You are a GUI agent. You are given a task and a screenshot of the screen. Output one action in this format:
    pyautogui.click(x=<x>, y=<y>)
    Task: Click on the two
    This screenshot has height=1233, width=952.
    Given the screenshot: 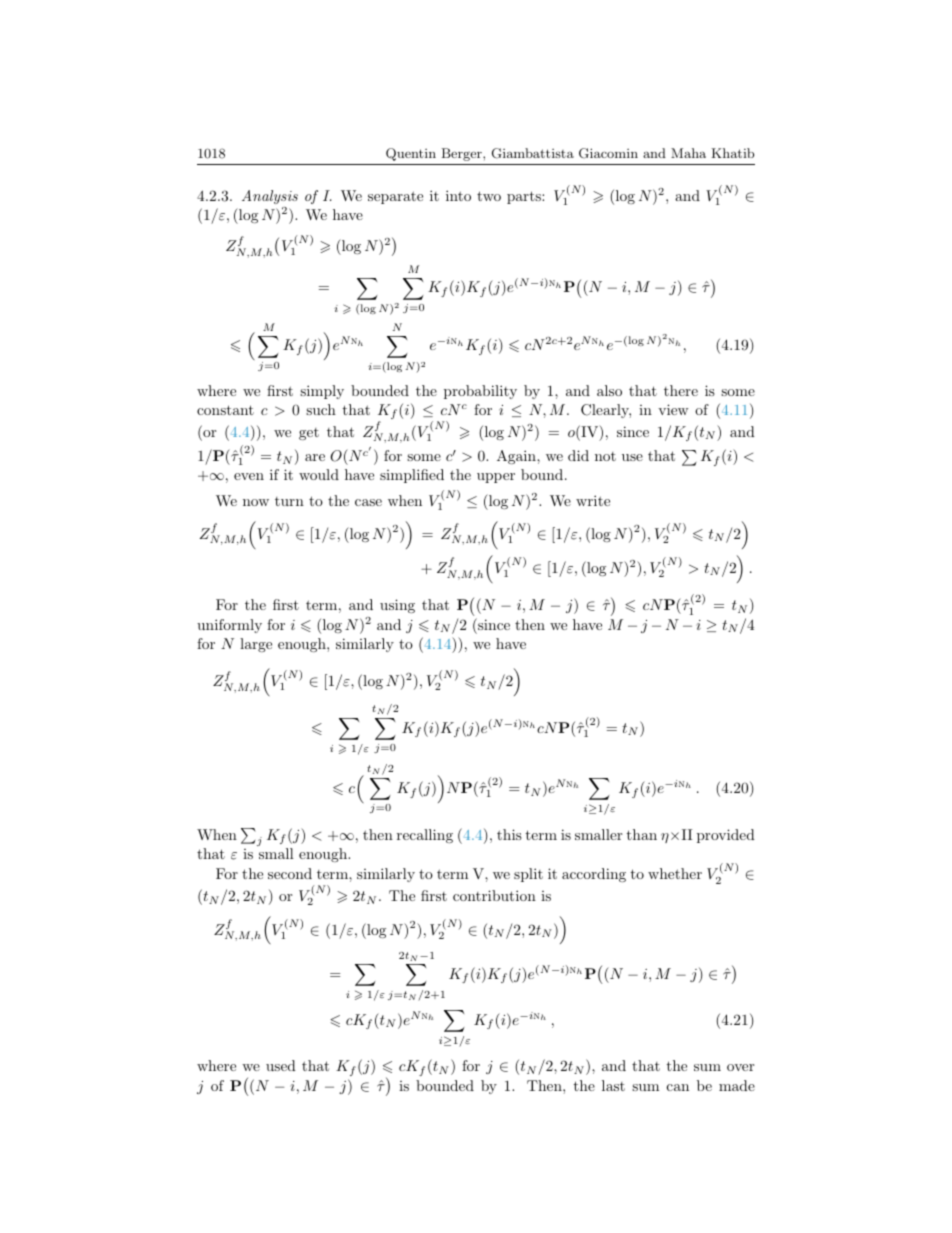 What is the action you would take?
    pyautogui.click(x=489, y=196)
